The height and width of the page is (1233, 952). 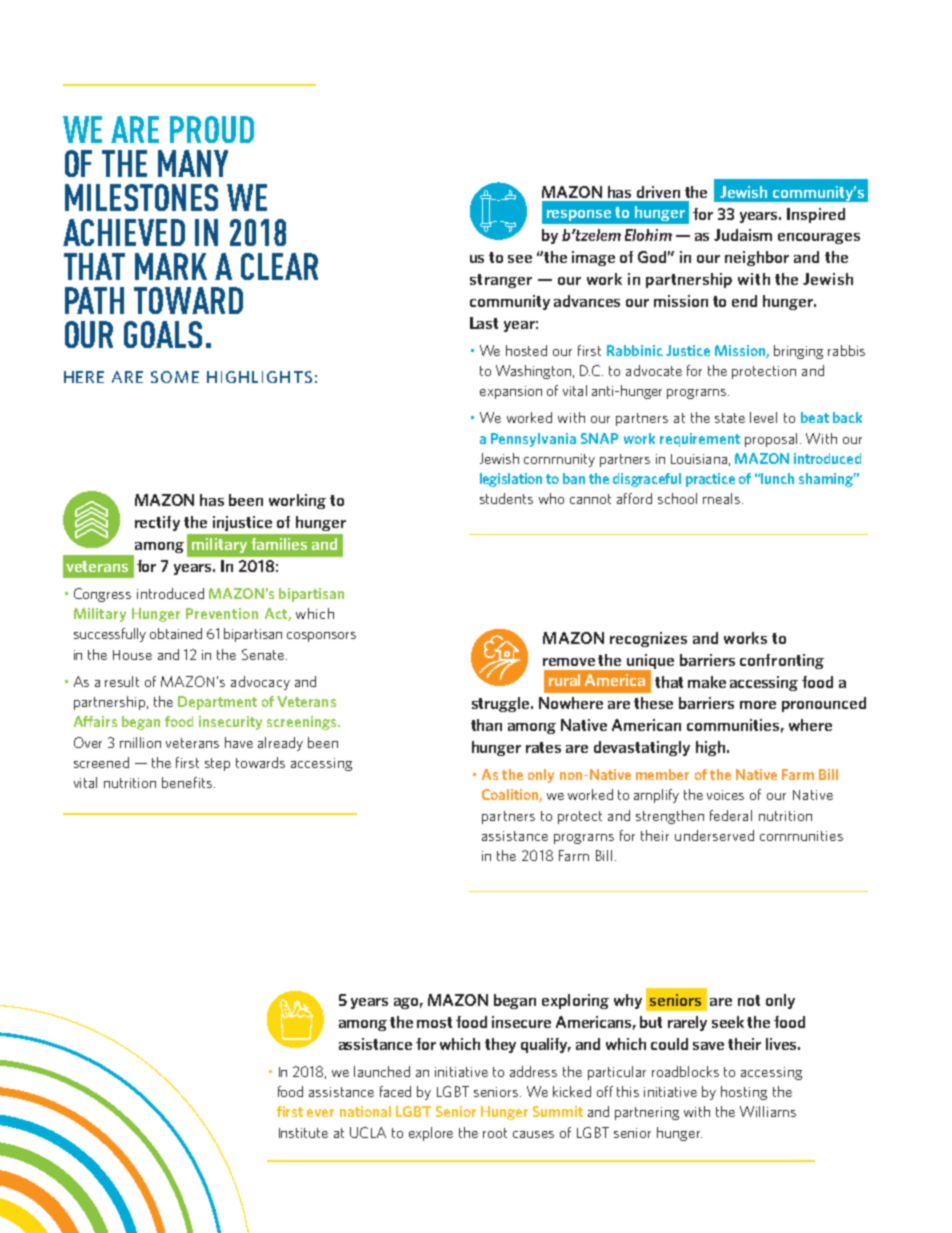 What do you see at coordinates (543, 747) in the page?
I see `rates` at bounding box center [543, 747].
